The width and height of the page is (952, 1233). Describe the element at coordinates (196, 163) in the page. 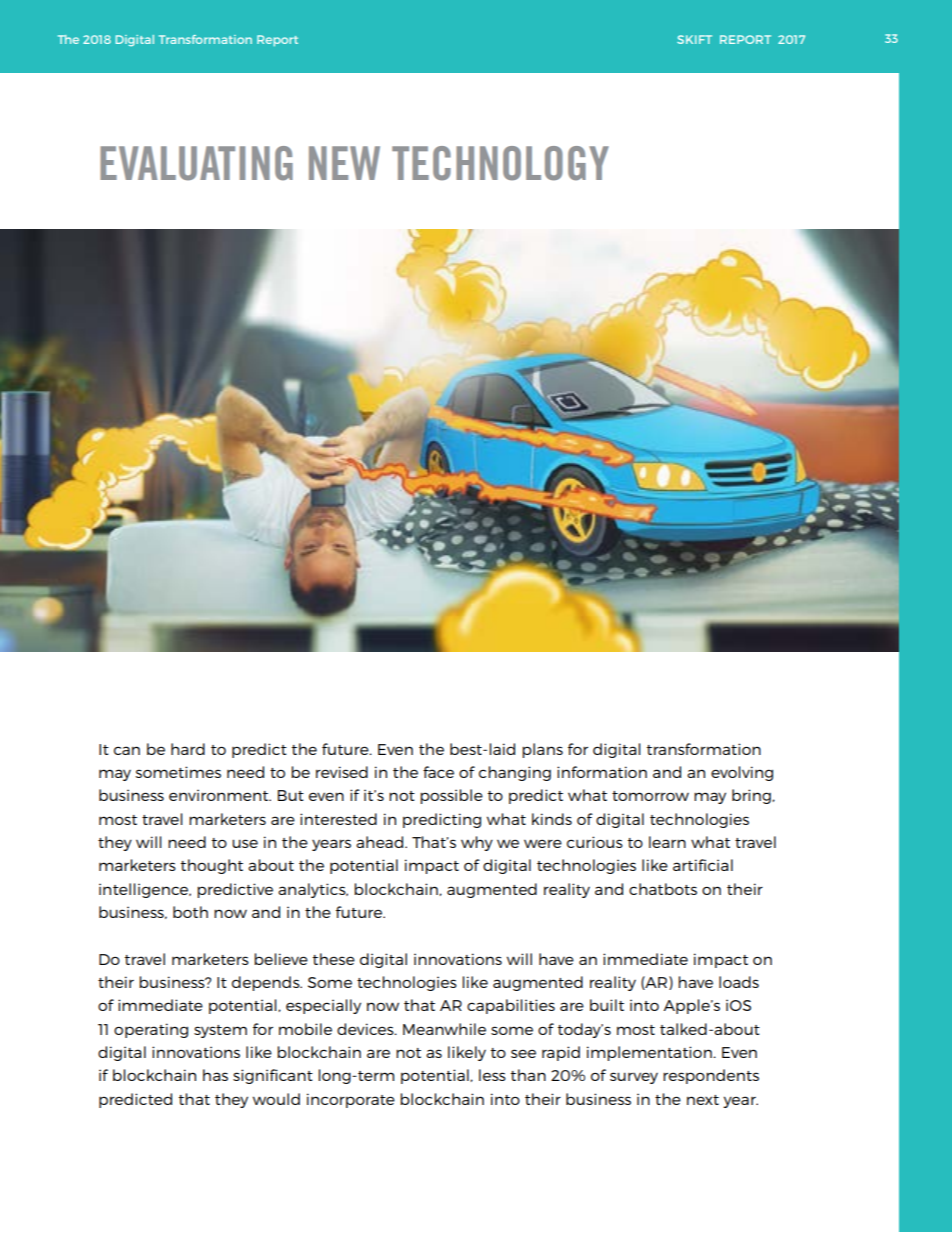

I see `EVALUATING` at that location.
